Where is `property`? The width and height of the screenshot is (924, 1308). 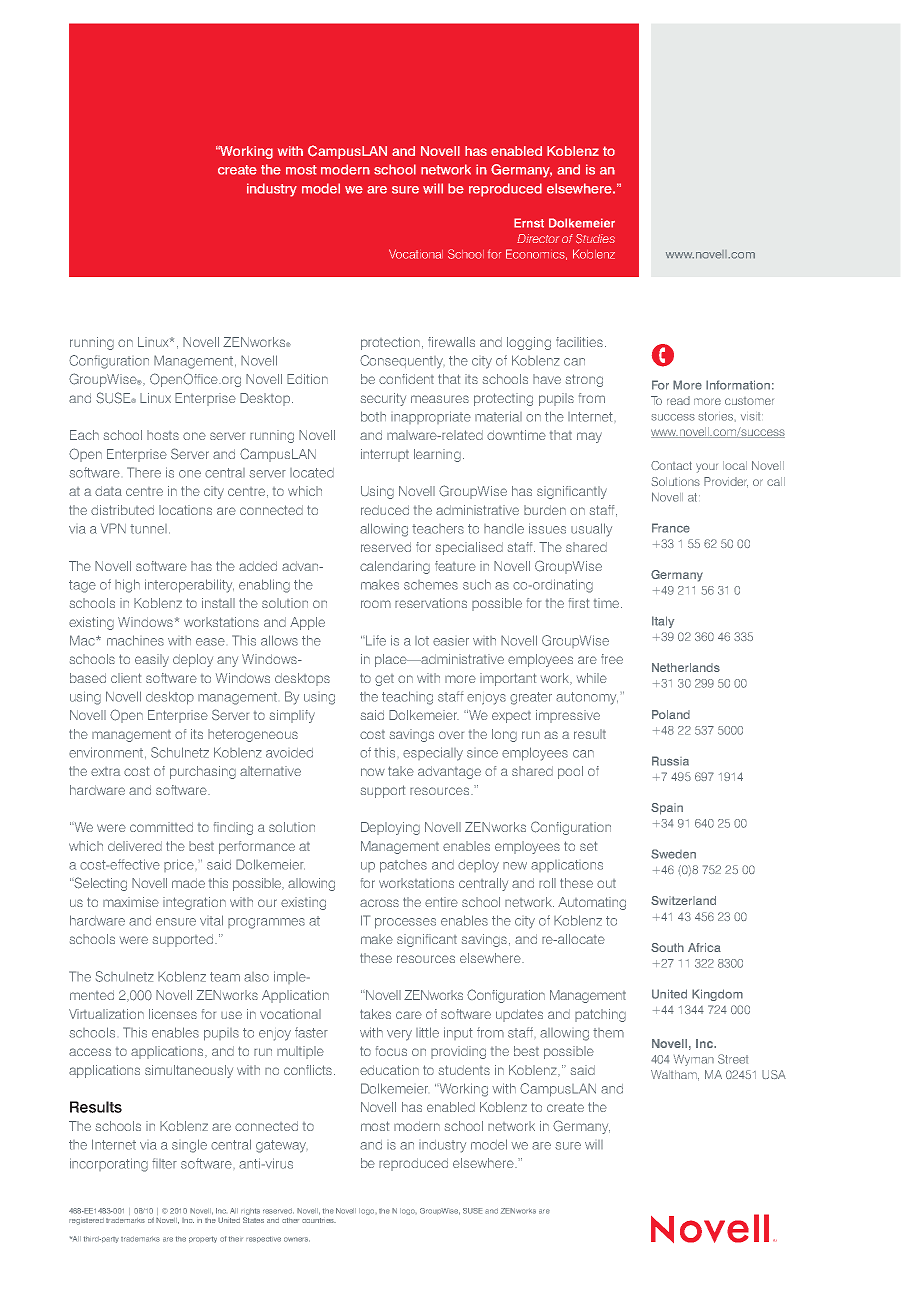 property is located at coordinates (203, 1239).
